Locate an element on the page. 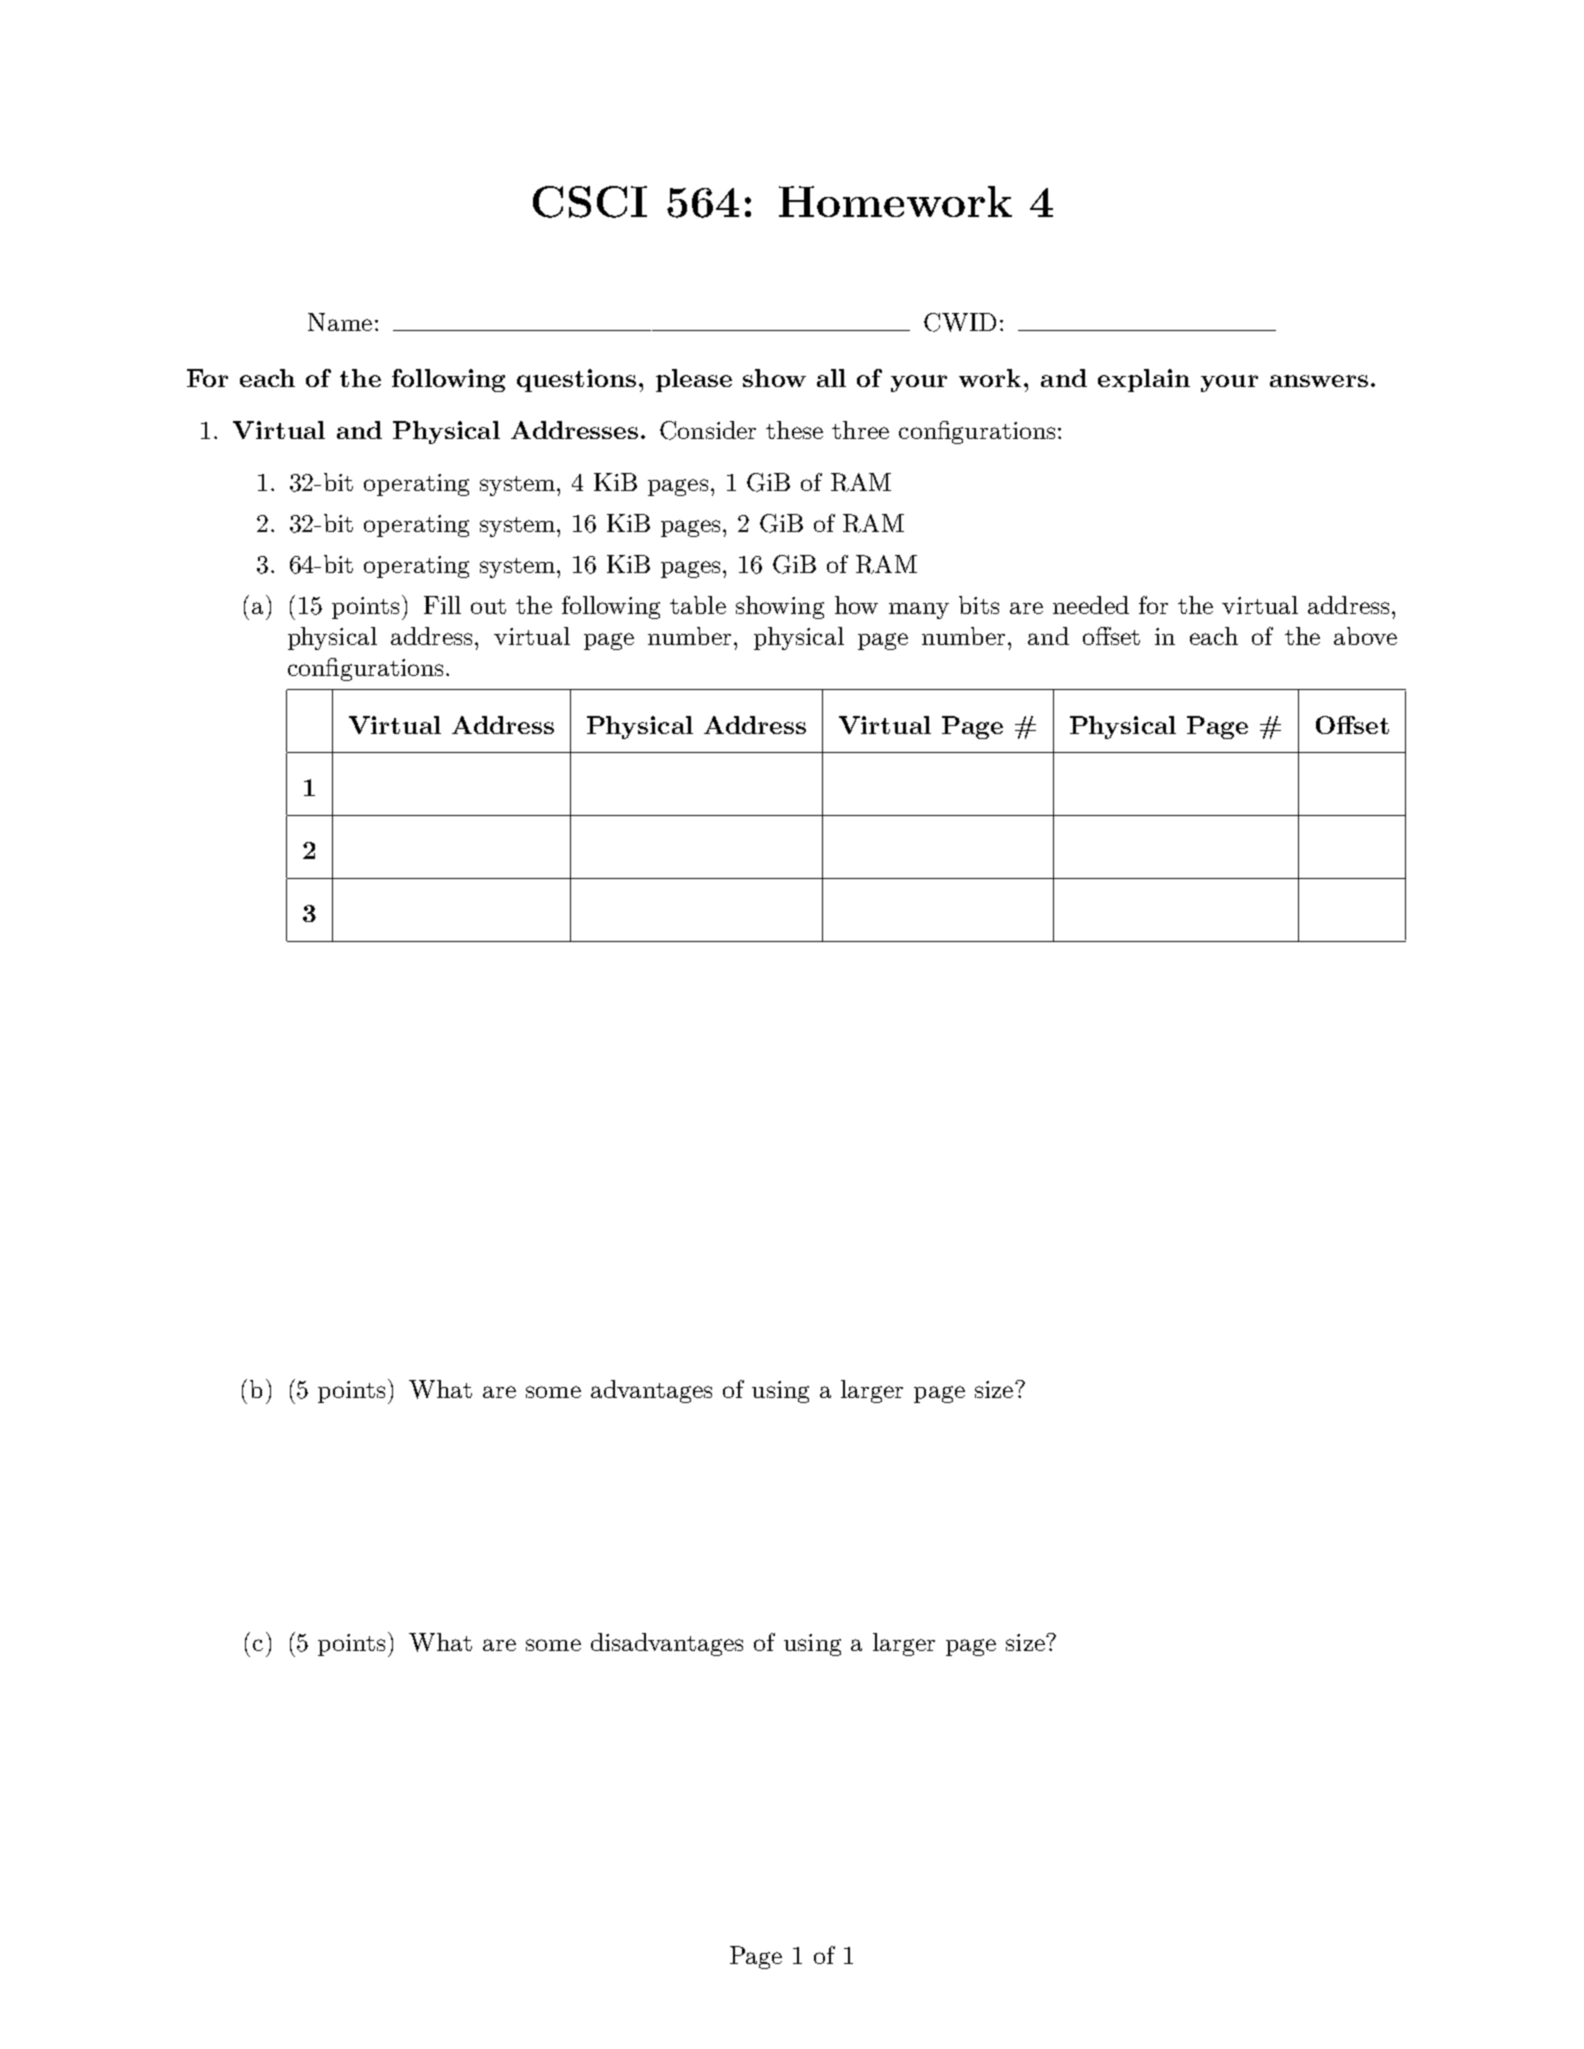  many is located at coordinates (919, 610).
